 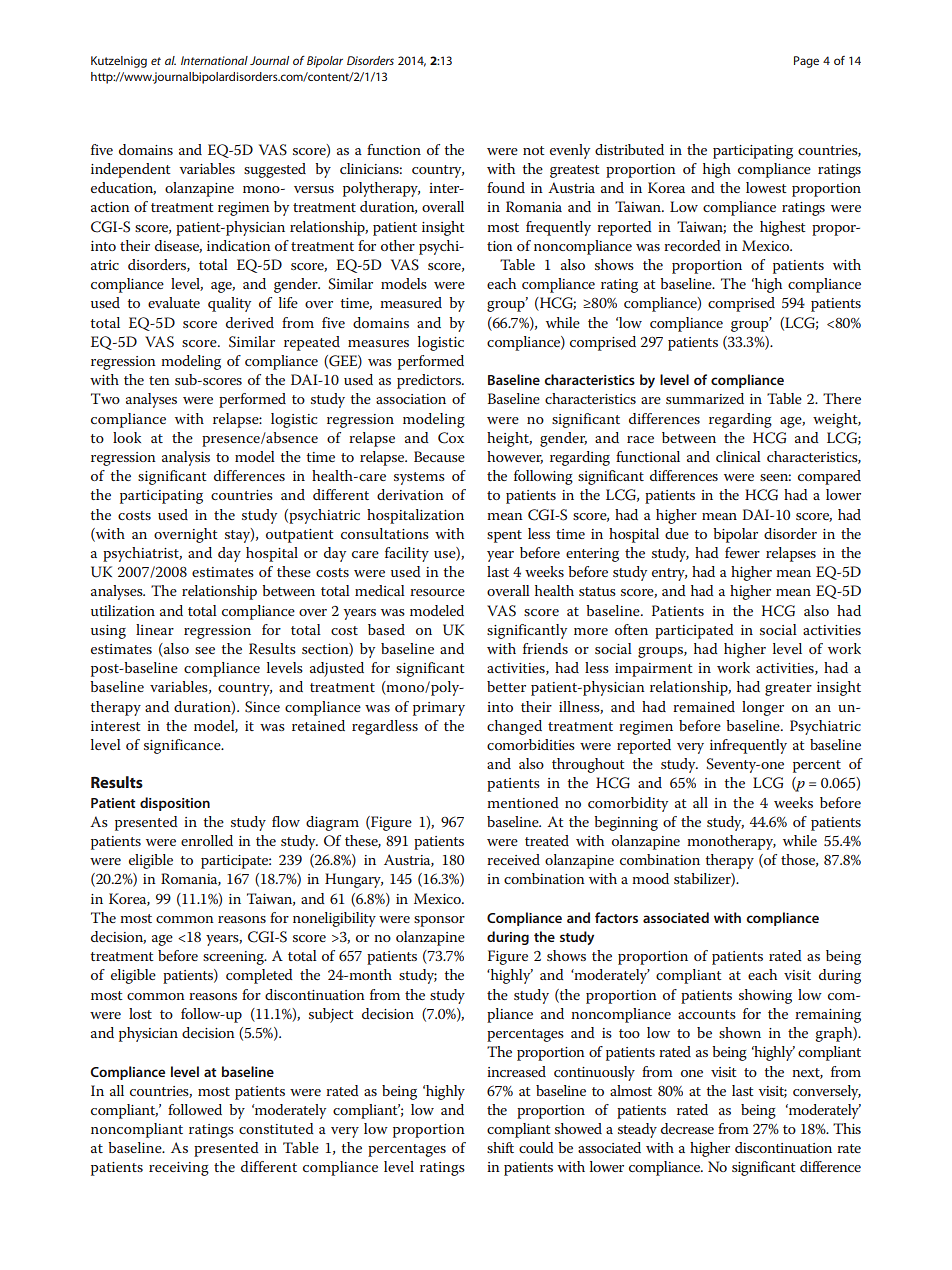 What do you see at coordinates (513, 859) in the page?
I see `received` at bounding box center [513, 859].
